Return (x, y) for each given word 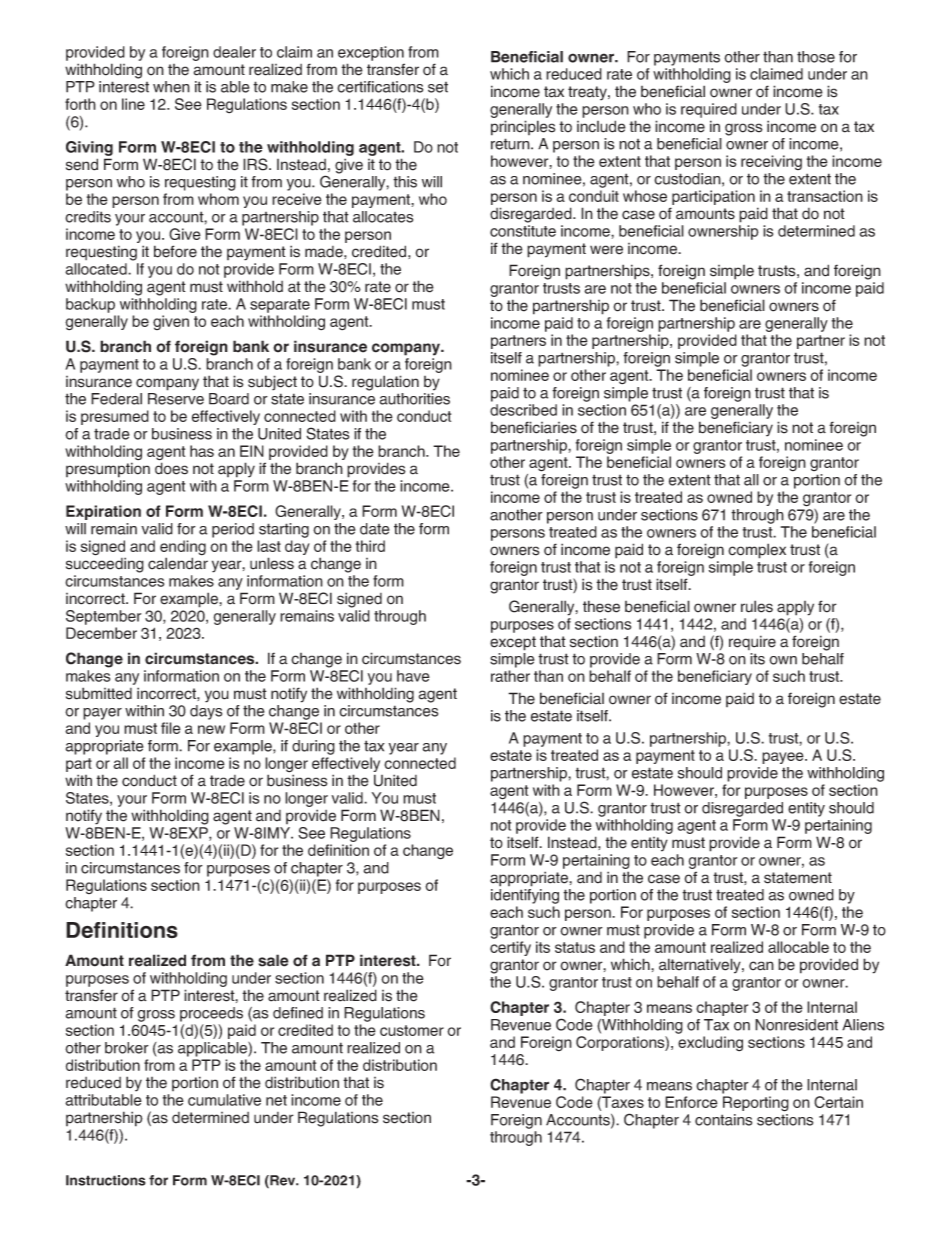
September (103, 617)
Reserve (176, 399)
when (171, 87)
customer (412, 1030)
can (761, 966)
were (606, 250)
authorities (415, 399)
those (816, 57)
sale (273, 960)
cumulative (224, 1100)
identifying (525, 896)
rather (510, 676)
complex (757, 551)
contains (723, 1120)
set (438, 87)
